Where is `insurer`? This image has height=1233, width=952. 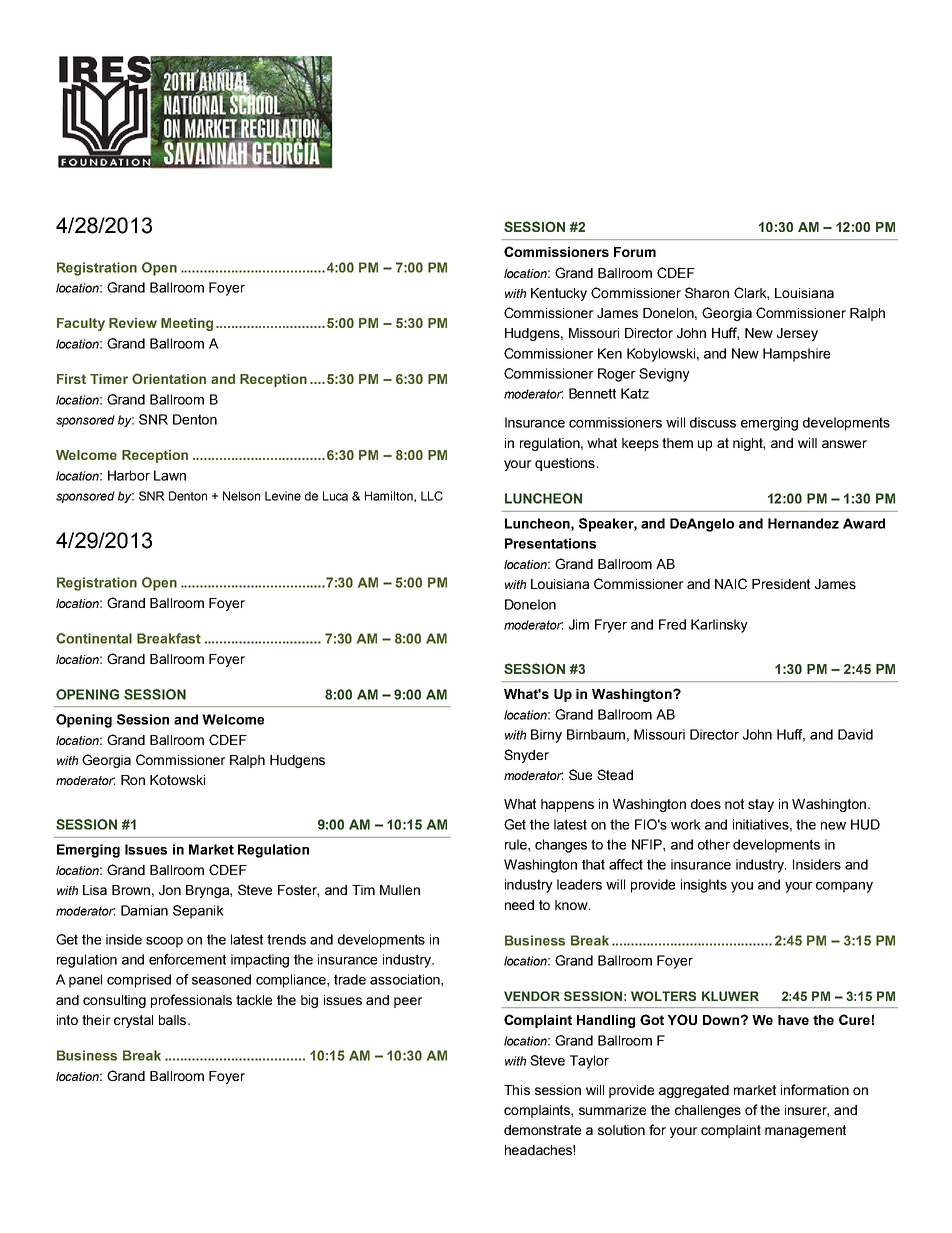 insurer is located at coordinates (807, 1111).
